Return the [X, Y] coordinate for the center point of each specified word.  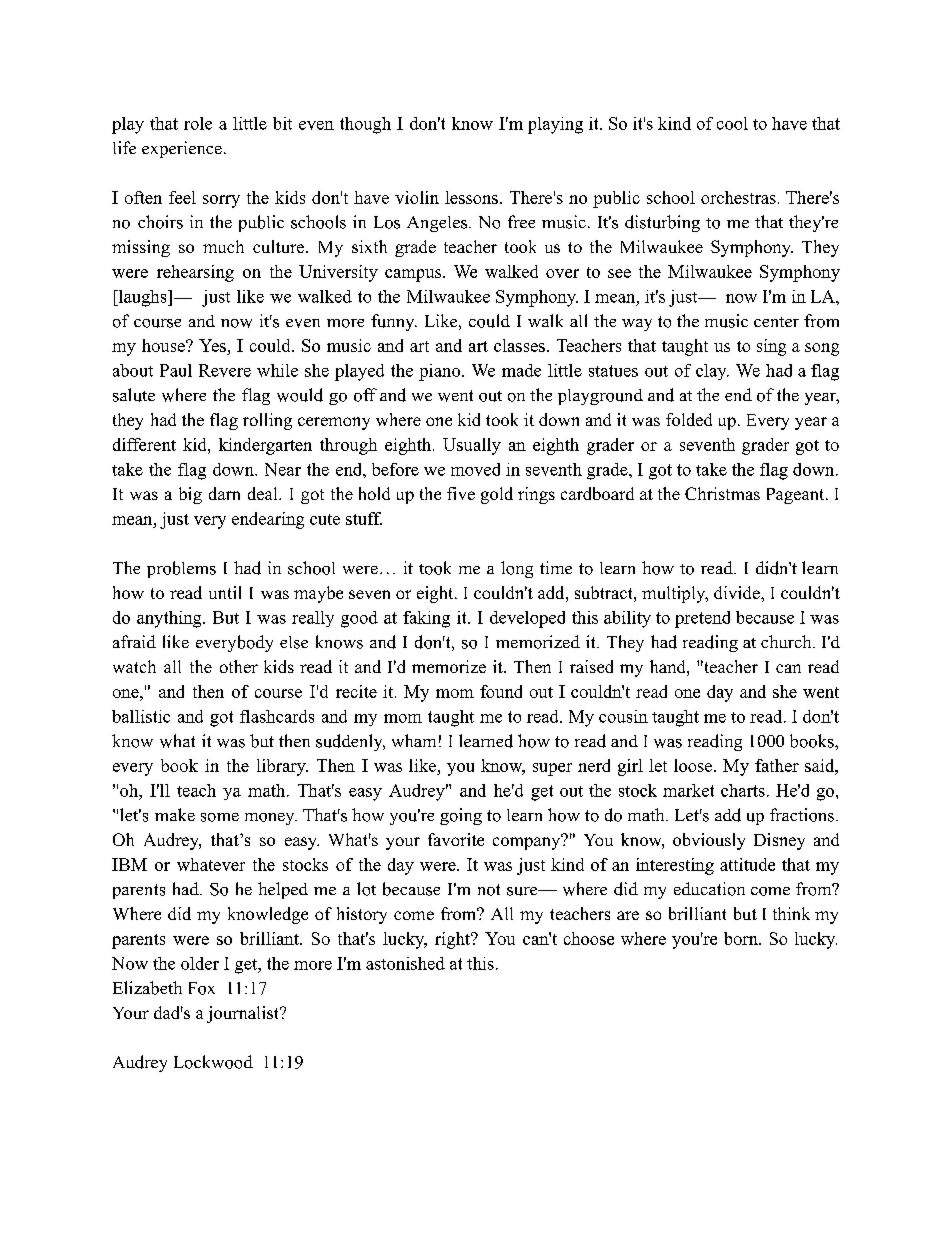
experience [182, 149]
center [776, 322]
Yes [213, 347]
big [190, 495]
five [461, 493]
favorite [456, 839]
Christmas [722, 493]
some [220, 817]
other [239, 666]
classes [519, 345]
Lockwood [213, 1062]
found [501, 691]
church [787, 641]
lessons [471, 197]
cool [732, 123]
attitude [747, 864]
